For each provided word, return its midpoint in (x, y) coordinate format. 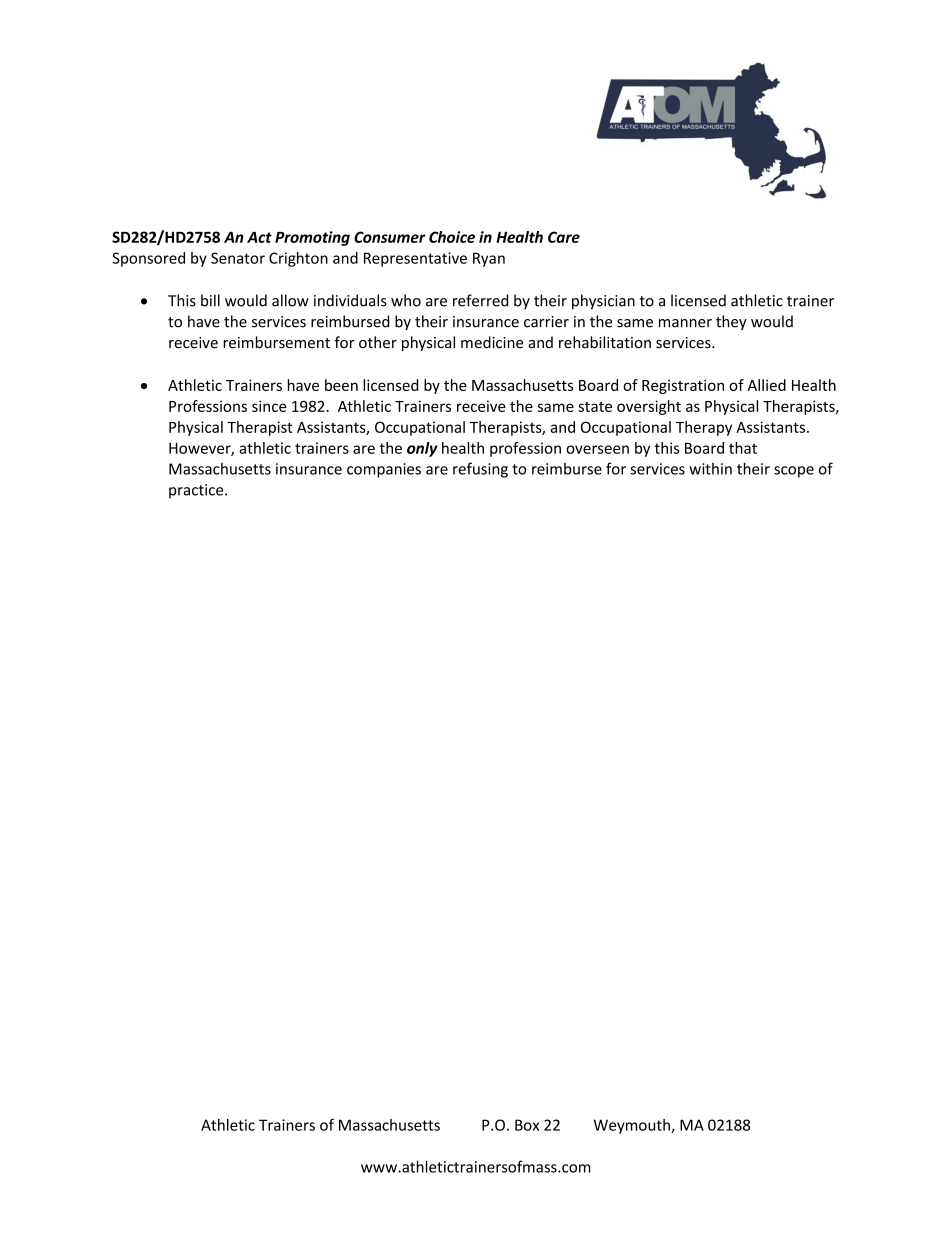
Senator (238, 258)
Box (527, 1125)
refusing (480, 470)
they (731, 322)
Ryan (489, 259)
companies (384, 470)
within (710, 469)
